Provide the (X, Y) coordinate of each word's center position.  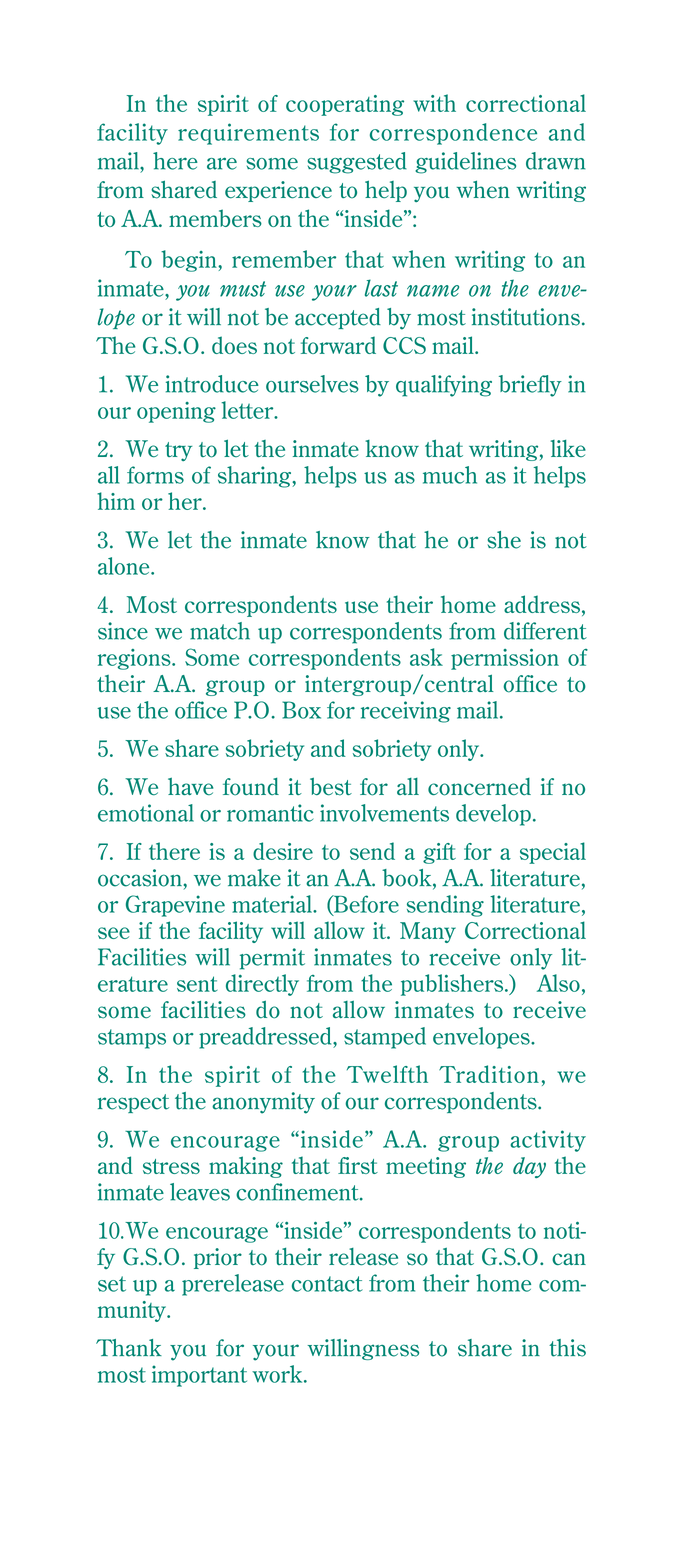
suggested (357, 163)
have (190, 787)
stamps (132, 1039)
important (199, 1376)
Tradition (489, 1074)
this (567, 1348)
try (178, 451)
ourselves (312, 384)
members (215, 218)
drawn (555, 161)
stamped (385, 1038)
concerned (479, 787)
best (331, 787)
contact (327, 1284)
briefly (530, 386)
